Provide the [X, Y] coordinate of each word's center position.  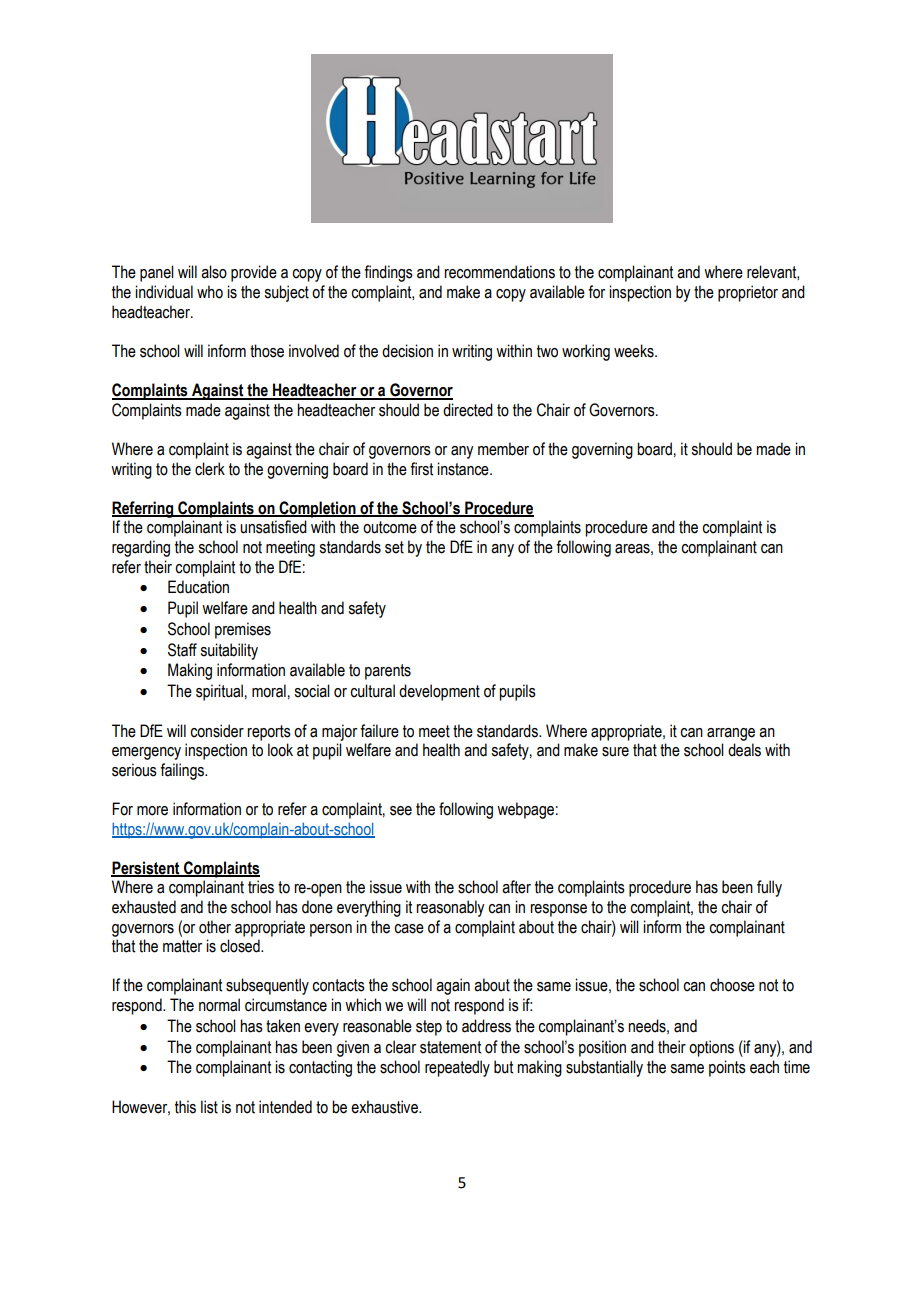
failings [183, 771]
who [210, 292]
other [215, 927]
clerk [210, 469]
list [209, 1107]
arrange [731, 734]
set [394, 547]
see [401, 811]
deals [744, 750]
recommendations [499, 272]
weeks [635, 351]
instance [464, 469]
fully [769, 888]
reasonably [450, 908]
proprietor [748, 293]
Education [198, 587]
